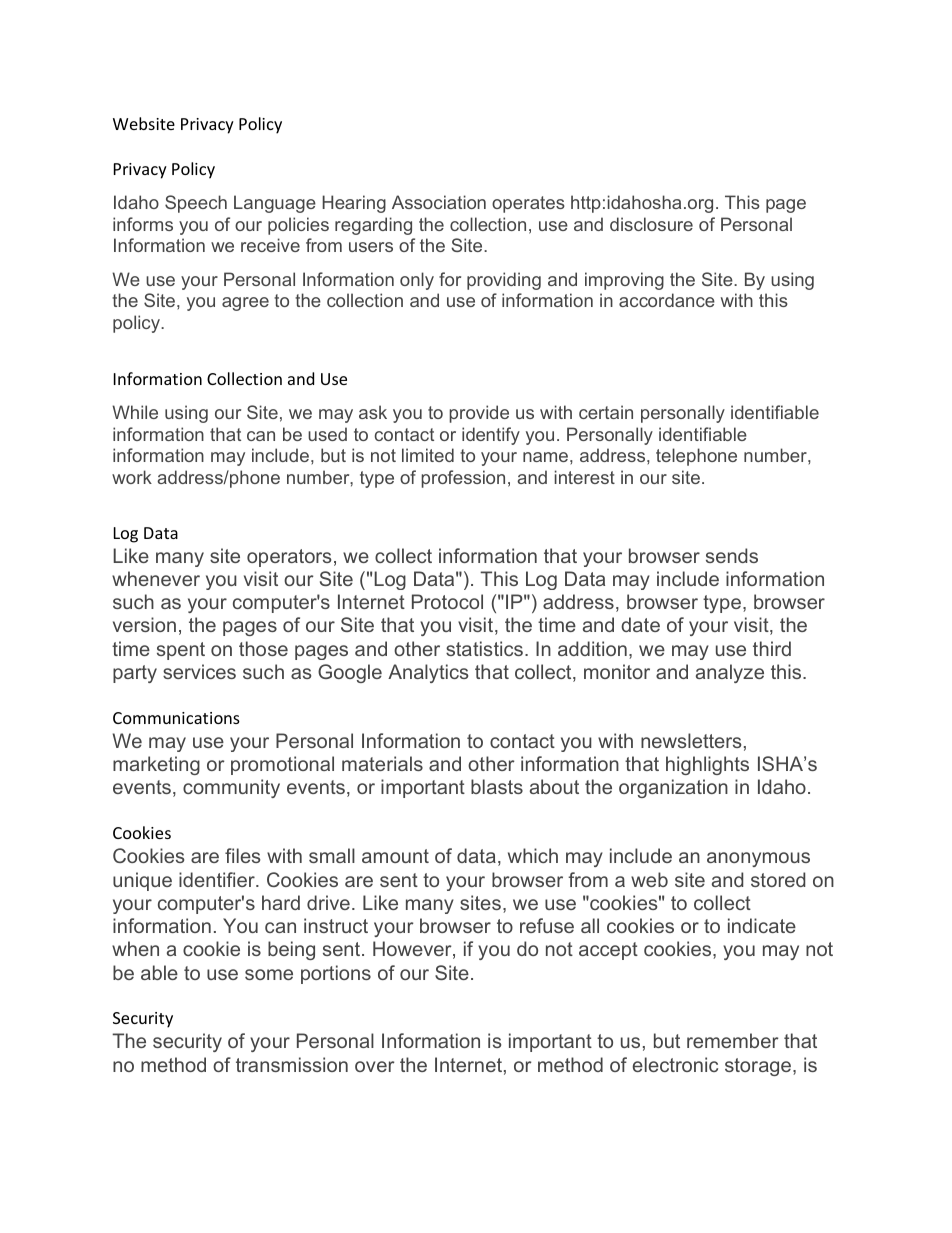 Image resolution: width=952 pixels, height=1233 pixels. What do you see at coordinates (606, 412) in the document?
I see `certain` at bounding box center [606, 412].
